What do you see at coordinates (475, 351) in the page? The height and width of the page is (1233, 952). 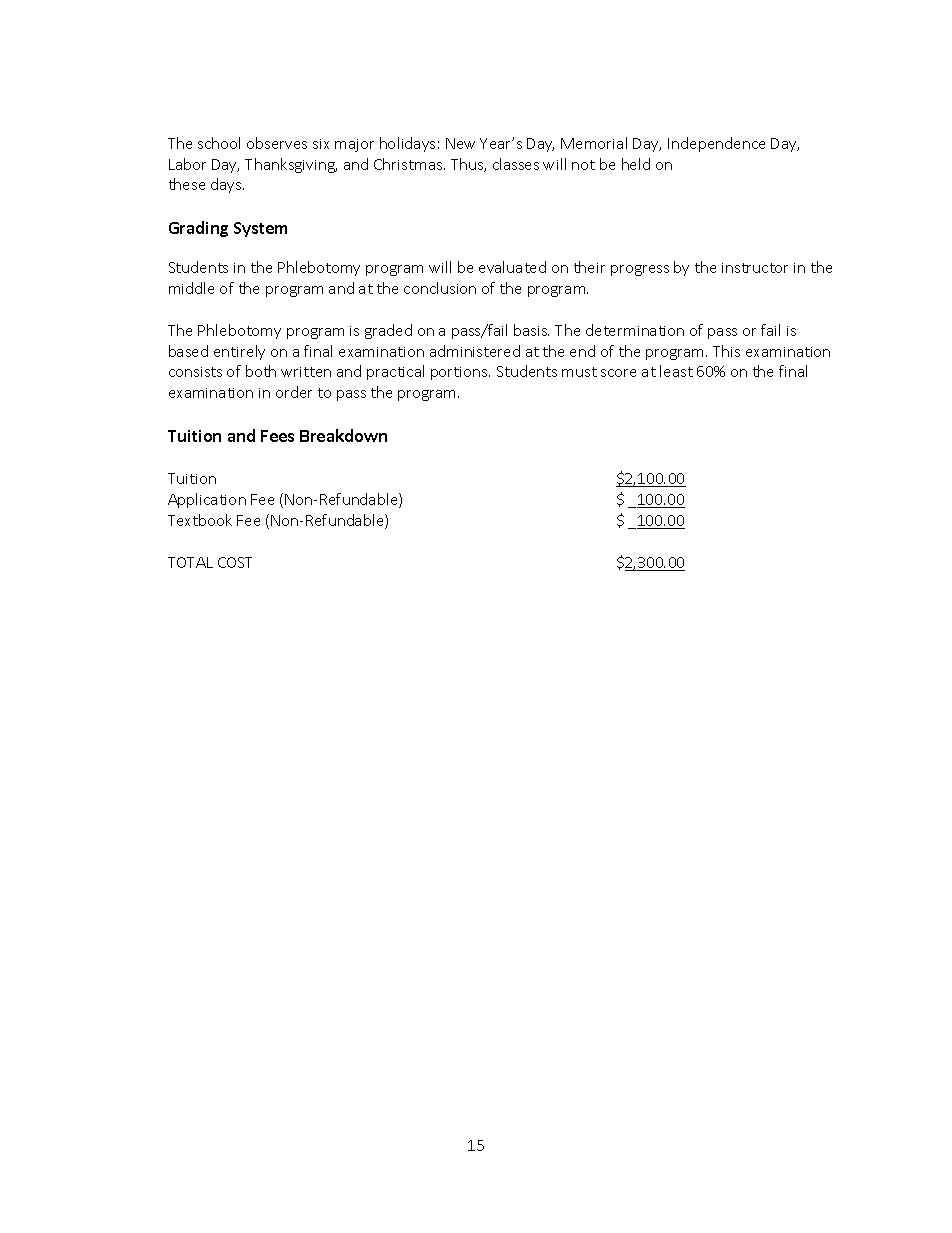 I see `administered` at bounding box center [475, 351].
